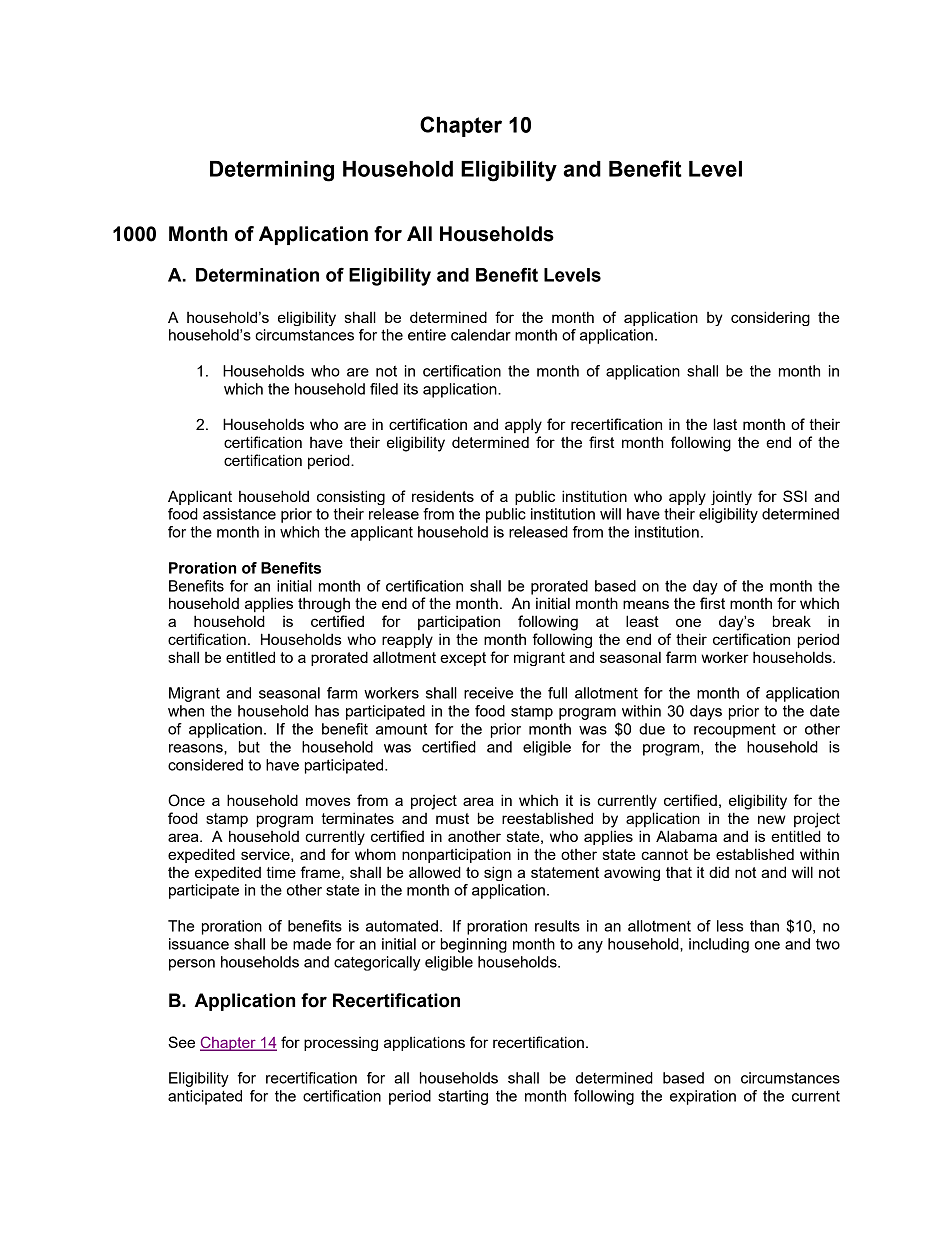  What do you see at coordinates (731, 497) in the image?
I see `jointly` at bounding box center [731, 497].
